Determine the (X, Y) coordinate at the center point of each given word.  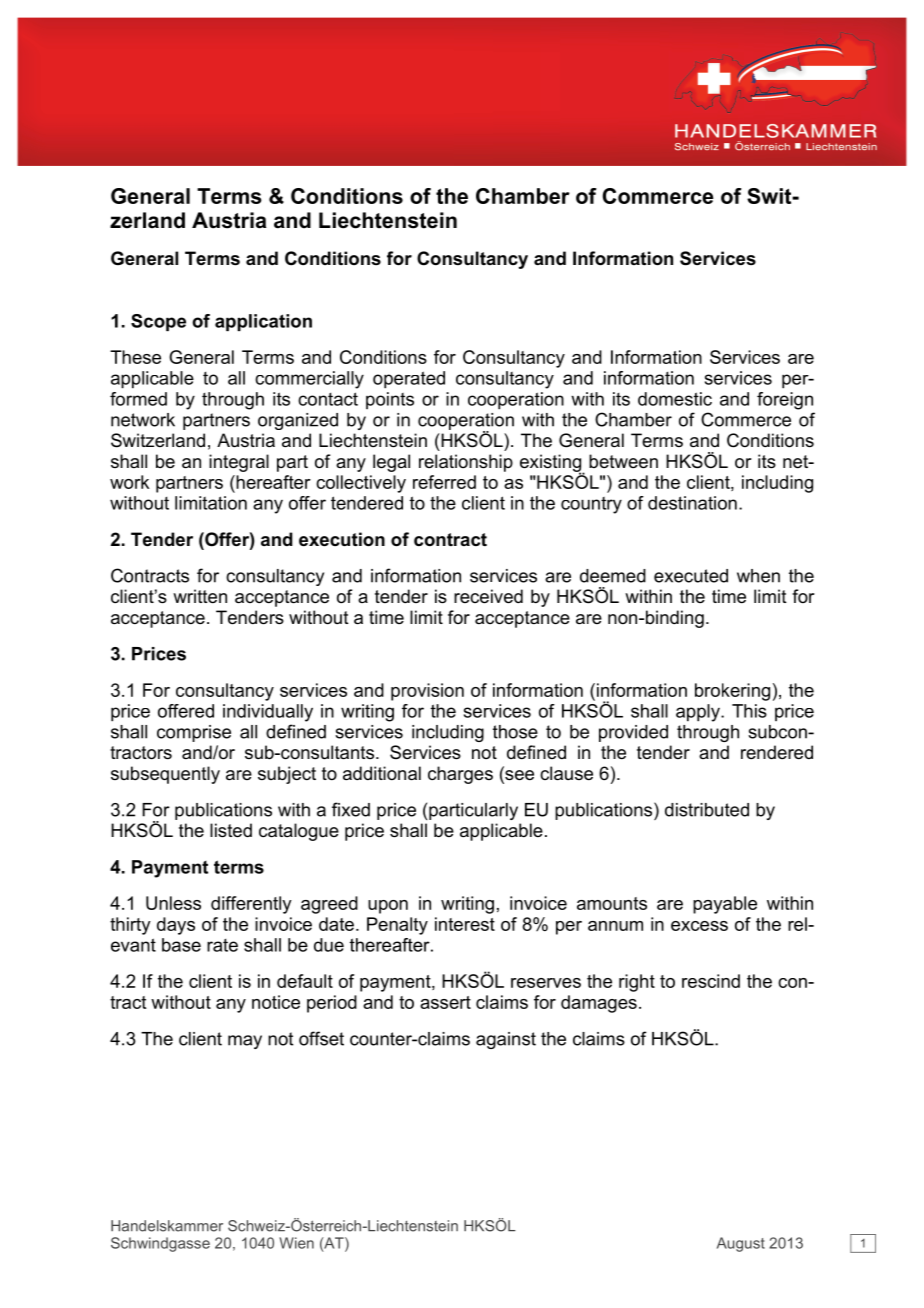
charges (460, 775)
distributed (707, 810)
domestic (675, 399)
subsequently (165, 775)
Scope (158, 322)
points (390, 400)
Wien (296, 1243)
